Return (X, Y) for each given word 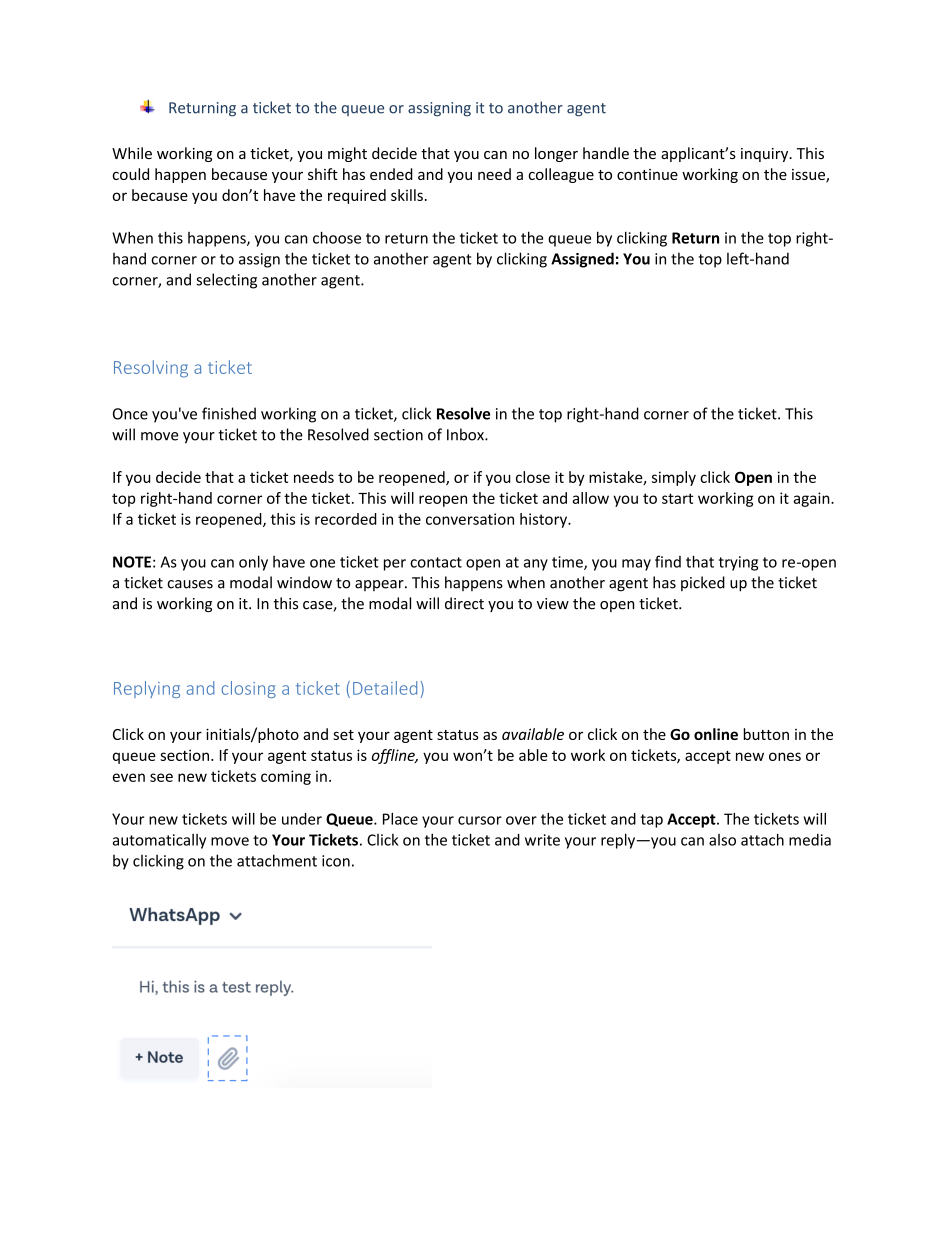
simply (674, 478)
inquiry (766, 155)
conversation (470, 519)
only (253, 563)
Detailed (385, 688)
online (716, 734)
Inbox (466, 434)
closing (249, 689)
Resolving (151, 369)
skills (407, 195)
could (131, 174)
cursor (480, 820)
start (677, 498)
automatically (159, 841)
